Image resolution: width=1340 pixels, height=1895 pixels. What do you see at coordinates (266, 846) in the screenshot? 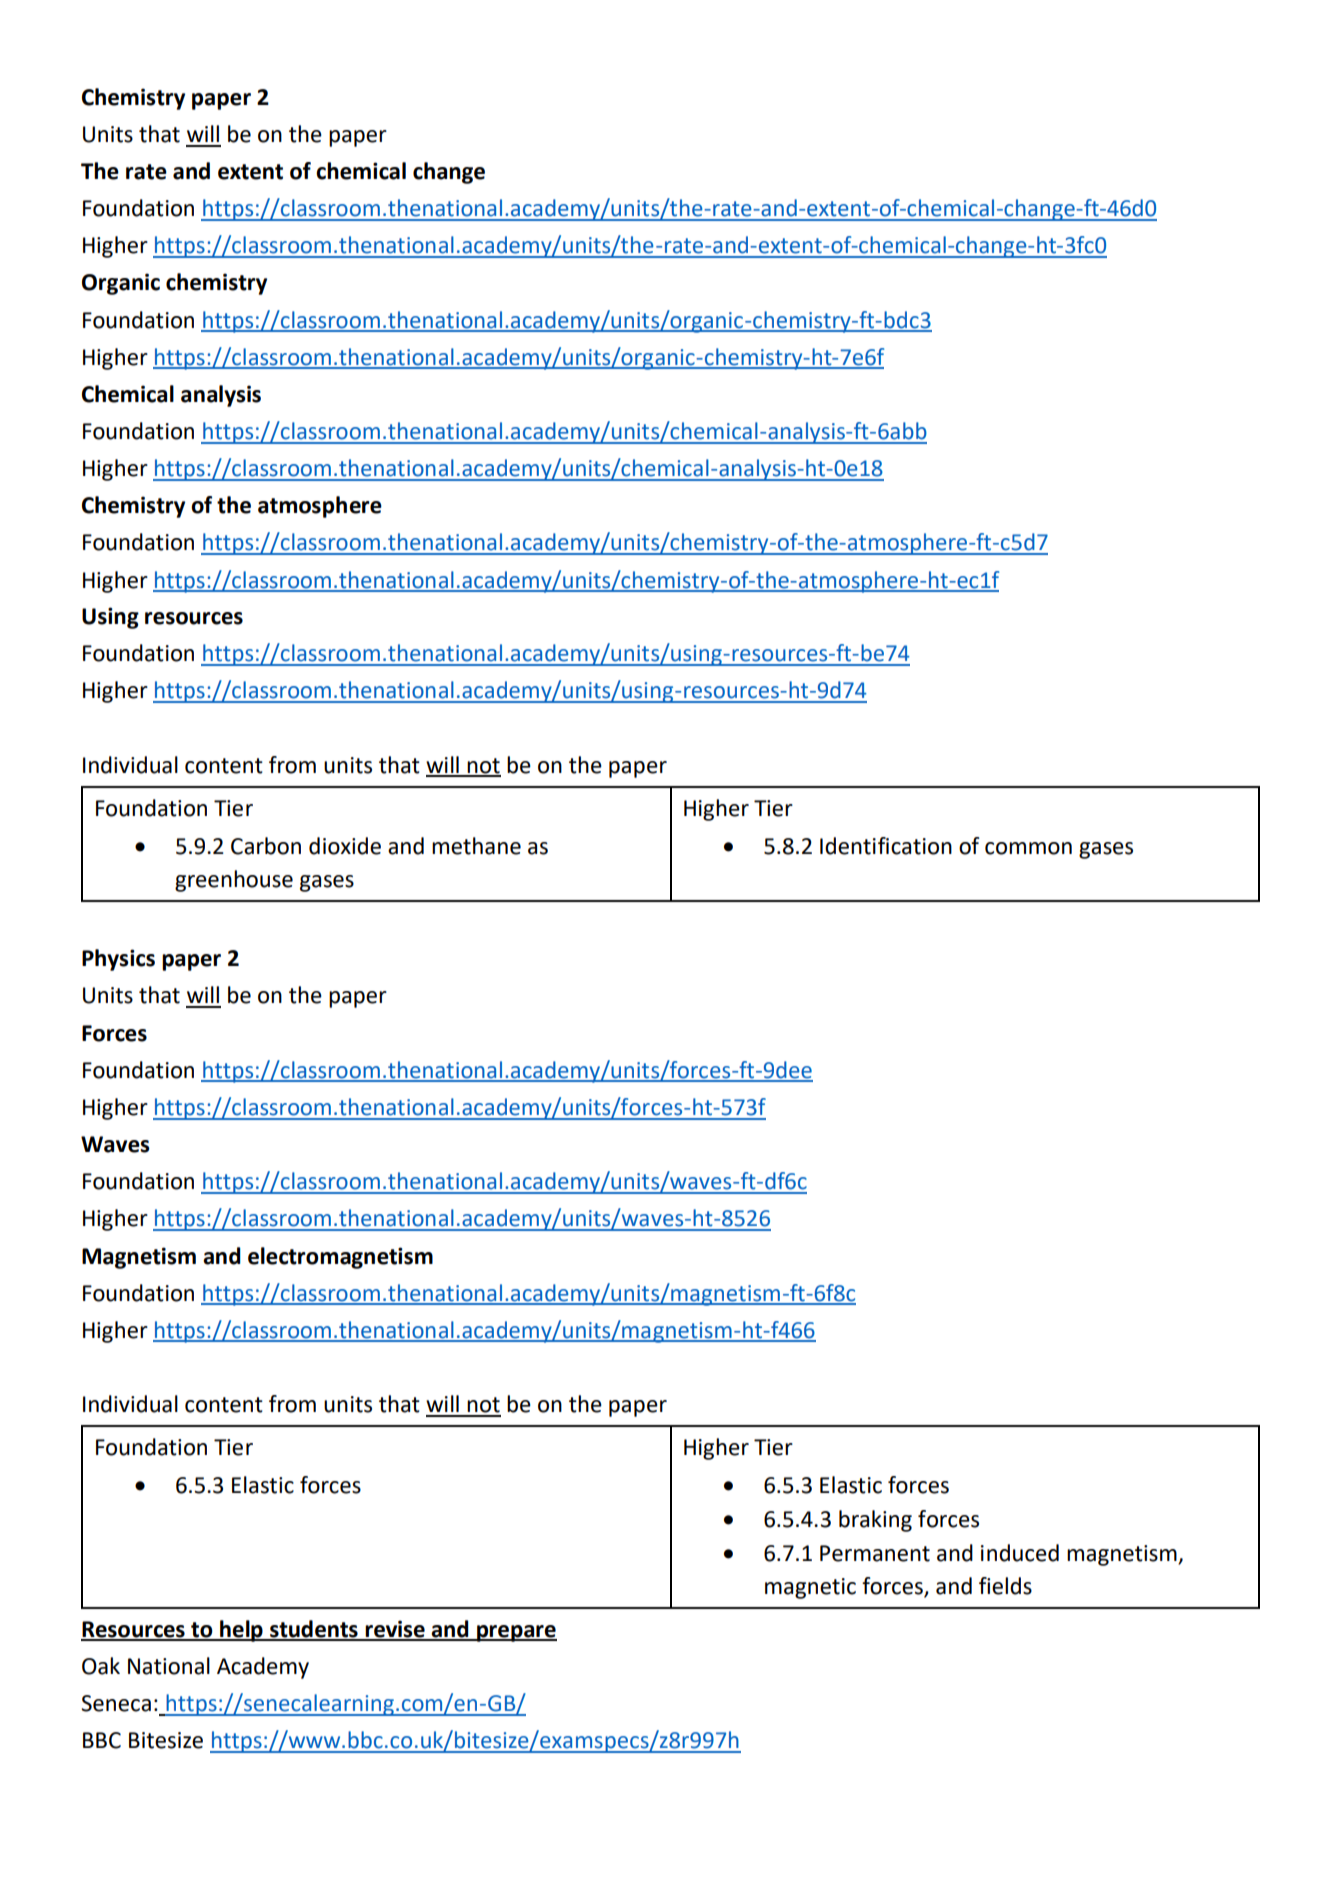
I see `Carbon` at bounding box center [266, 846].
